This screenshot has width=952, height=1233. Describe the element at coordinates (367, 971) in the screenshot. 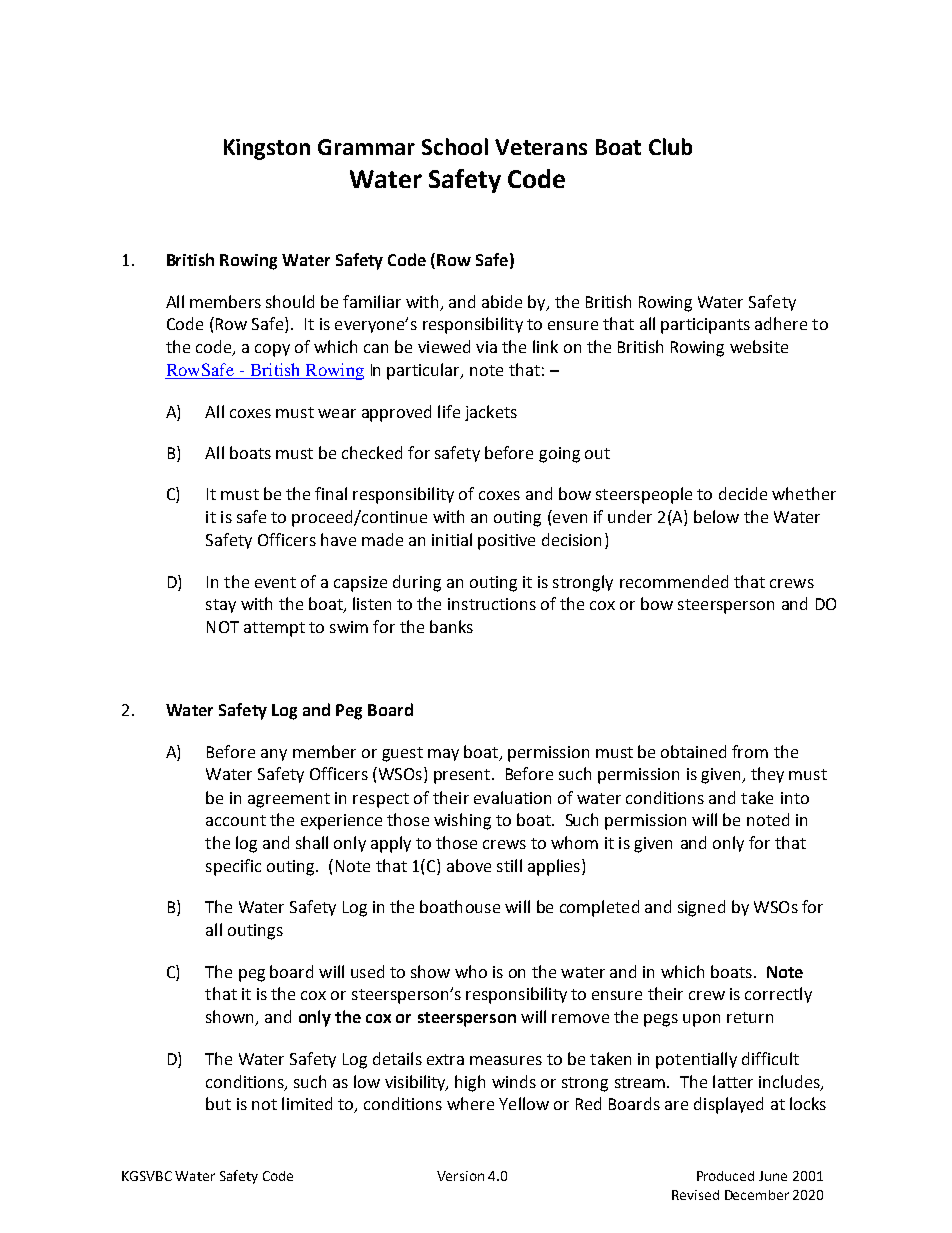

I see `used` at that location.
